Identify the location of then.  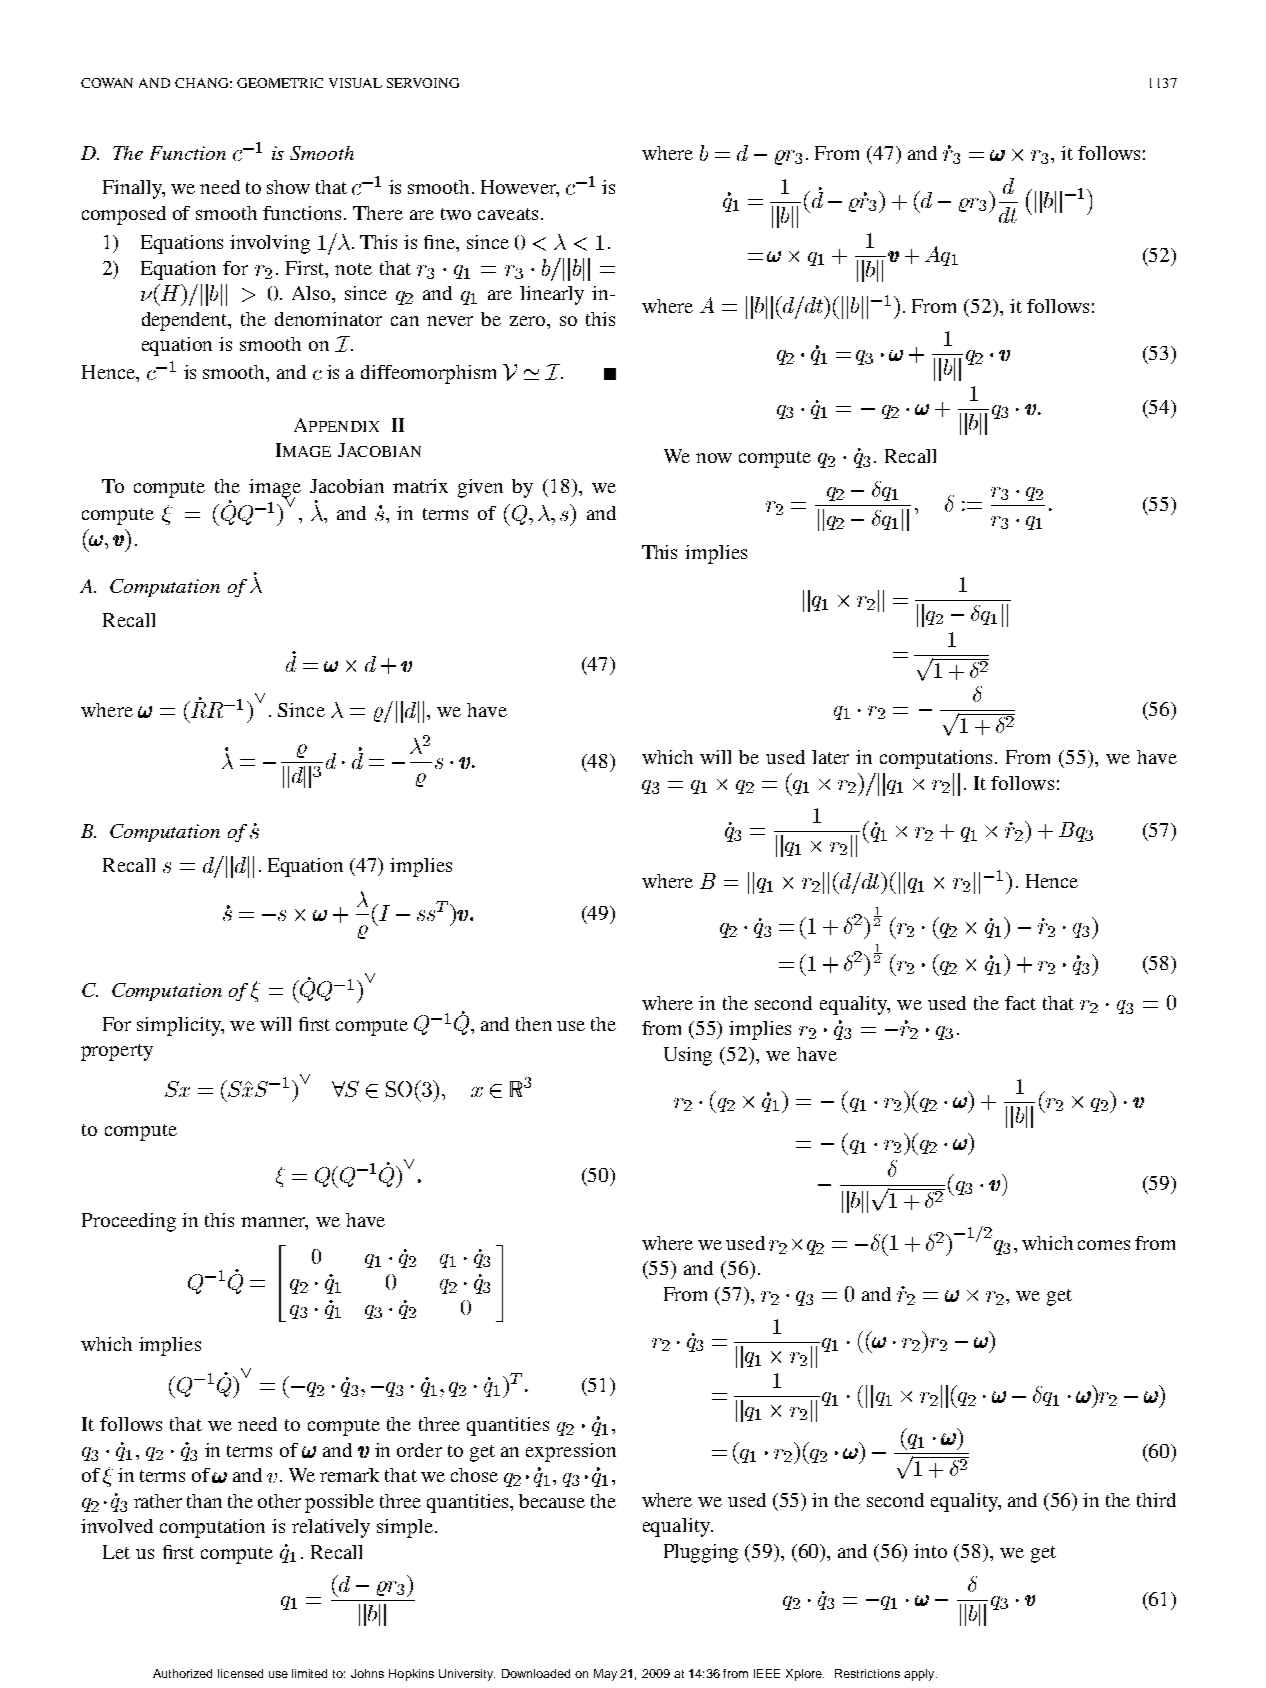
(534, 1024).
